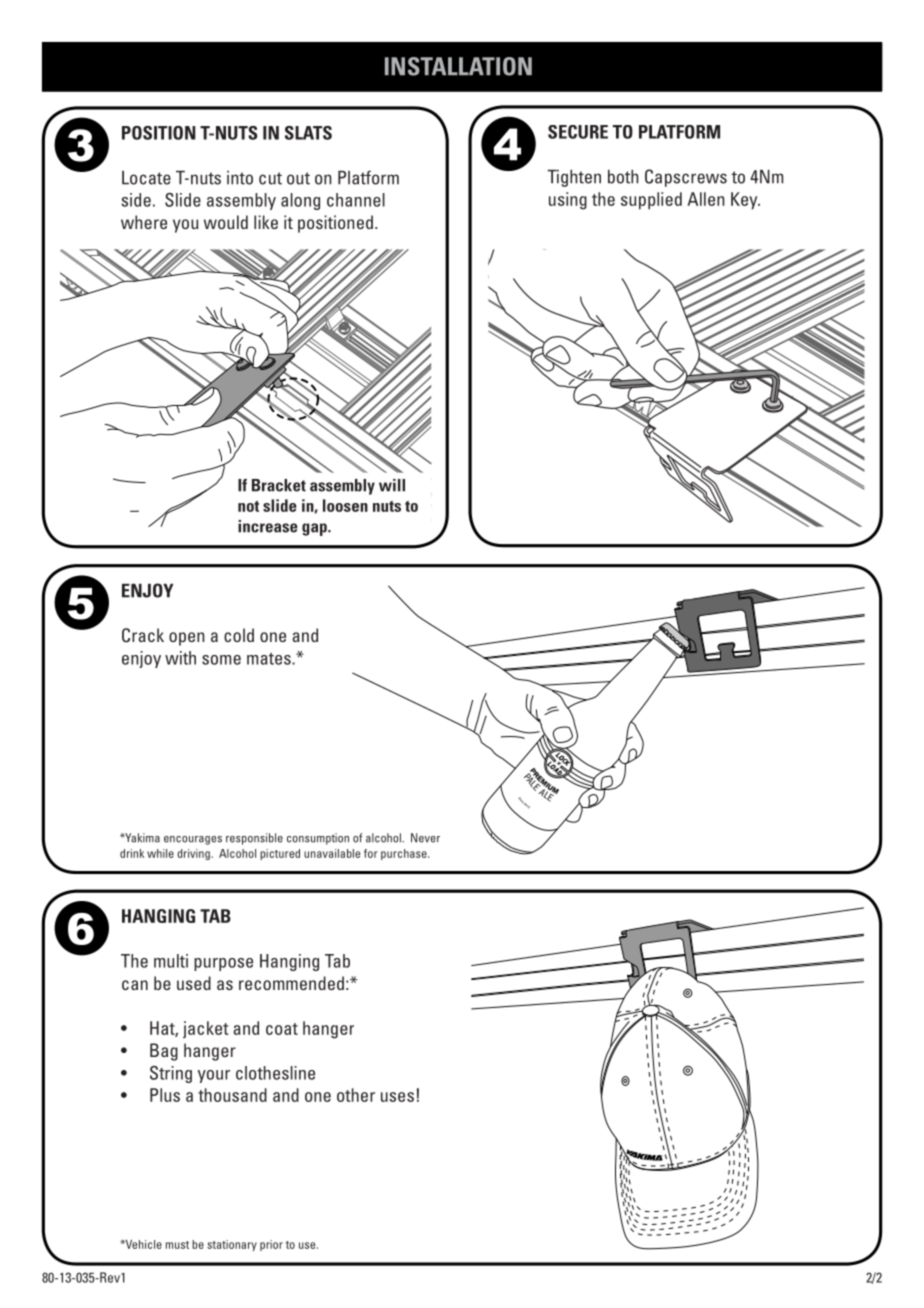  Describe the element at coordinates (193, 840) in the screenshot. I see `encourages` at that location.
